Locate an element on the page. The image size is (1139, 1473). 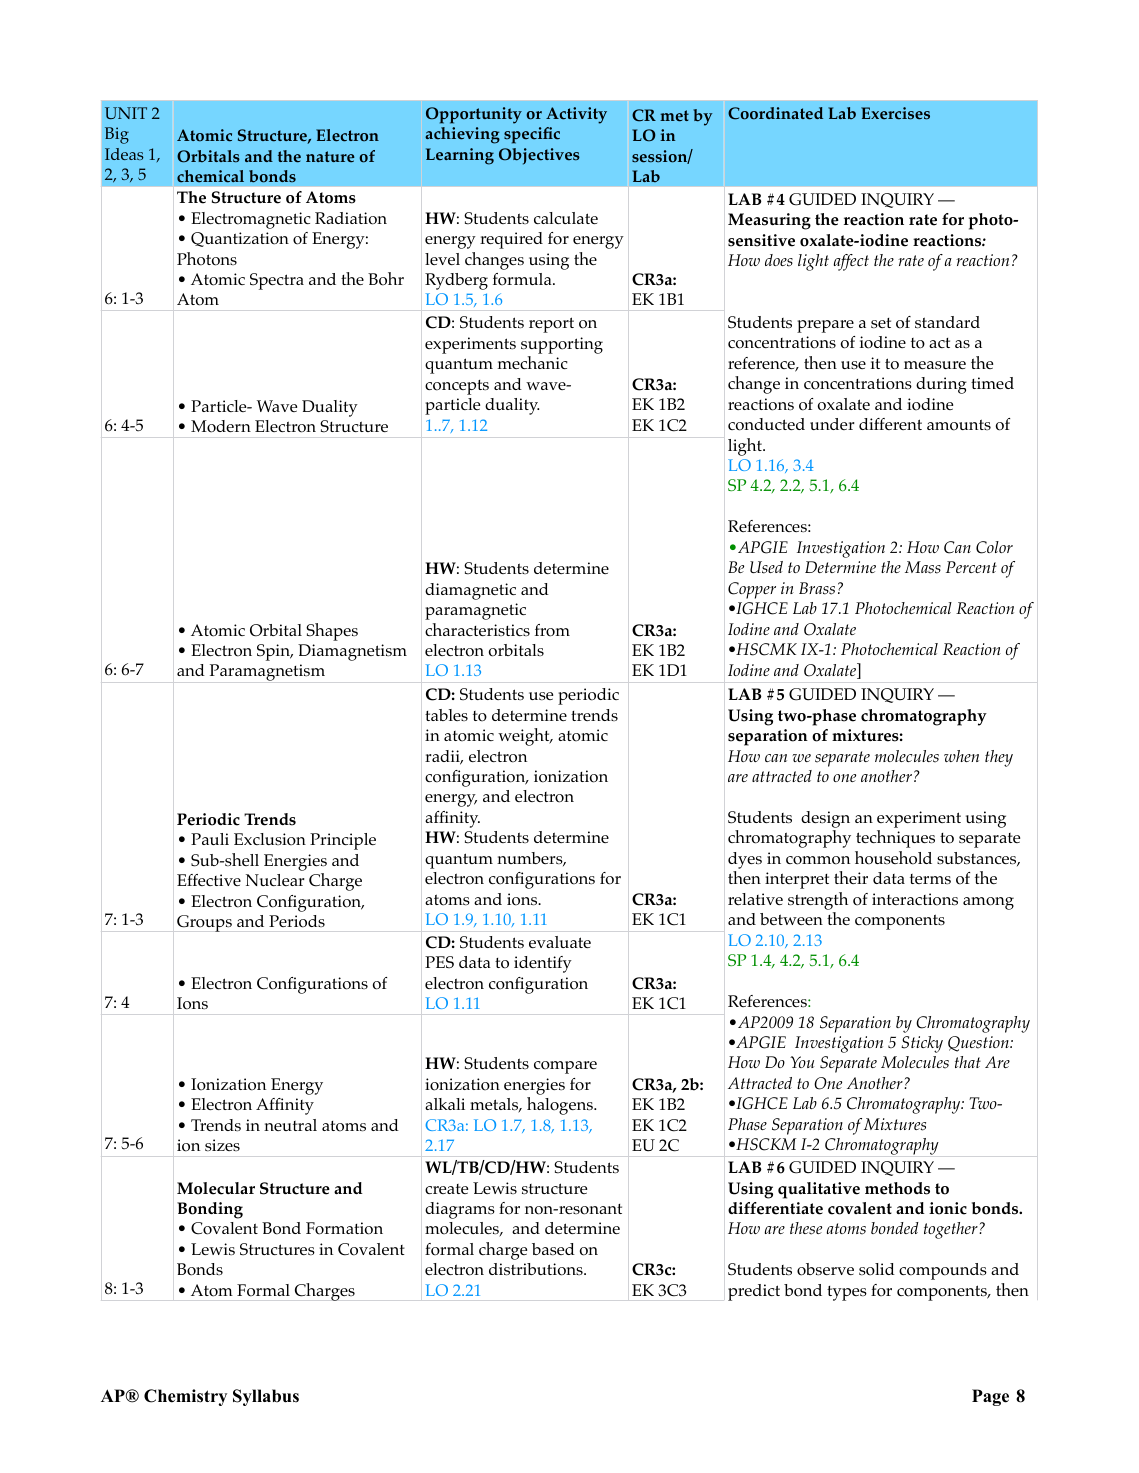
methods is located at coordinates (897, 1188).
